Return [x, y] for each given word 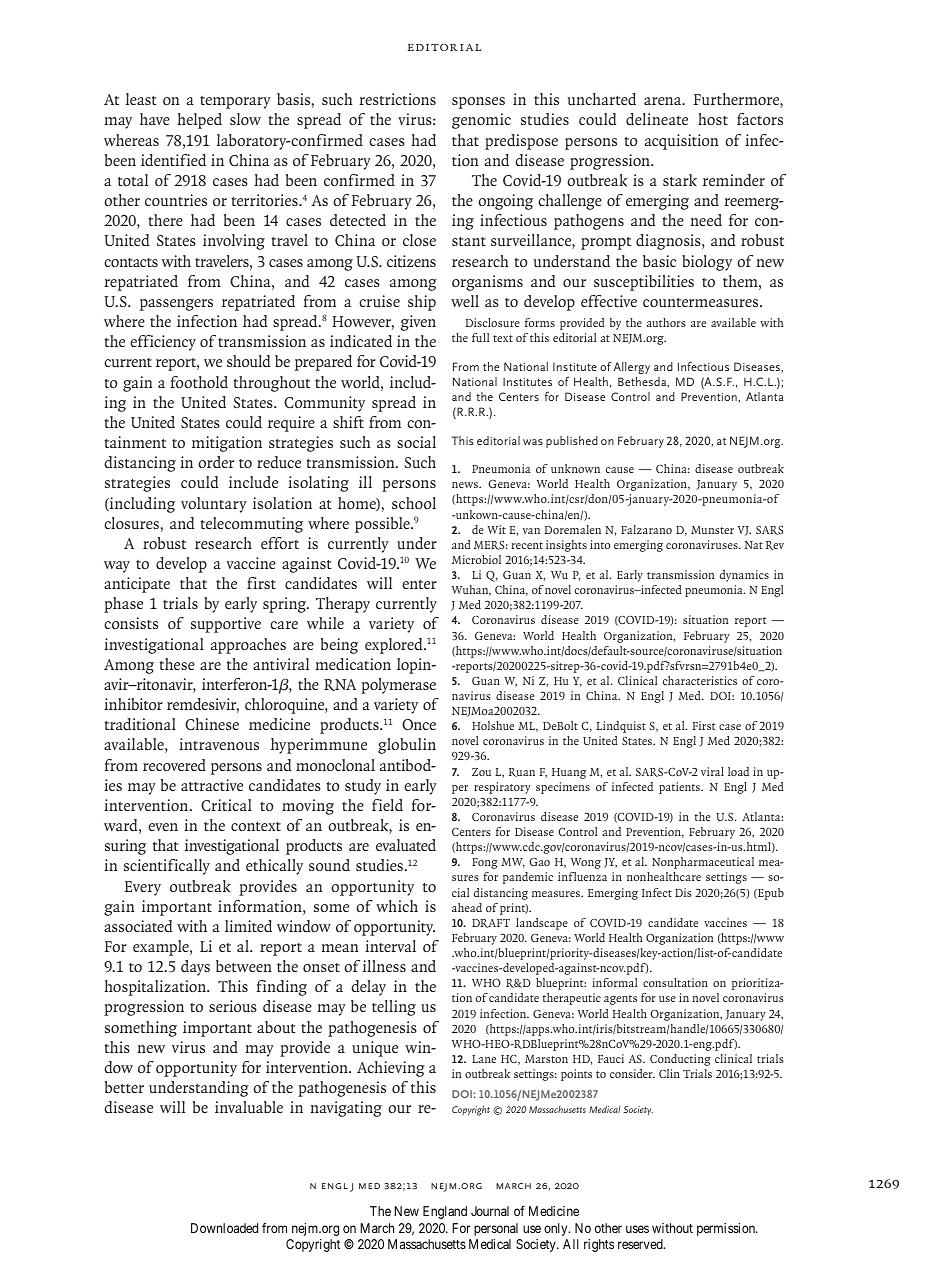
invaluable [249, 1107]
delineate [657, 119]
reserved [641, 1244]
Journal [490, 1211]
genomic [481, 121]
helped [199, 121]
